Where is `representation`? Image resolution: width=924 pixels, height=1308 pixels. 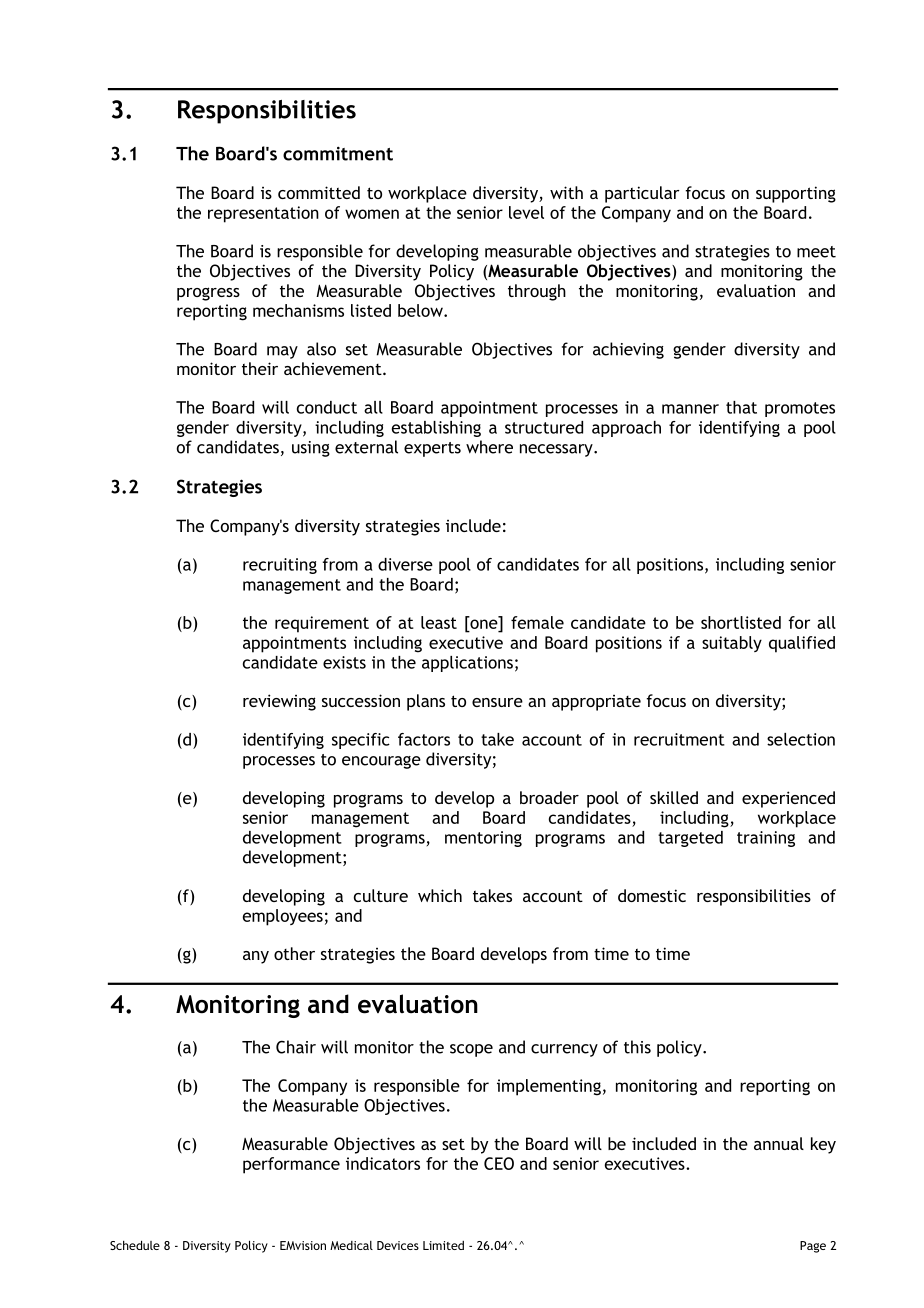
representation is located at coordinates (263, 214).
